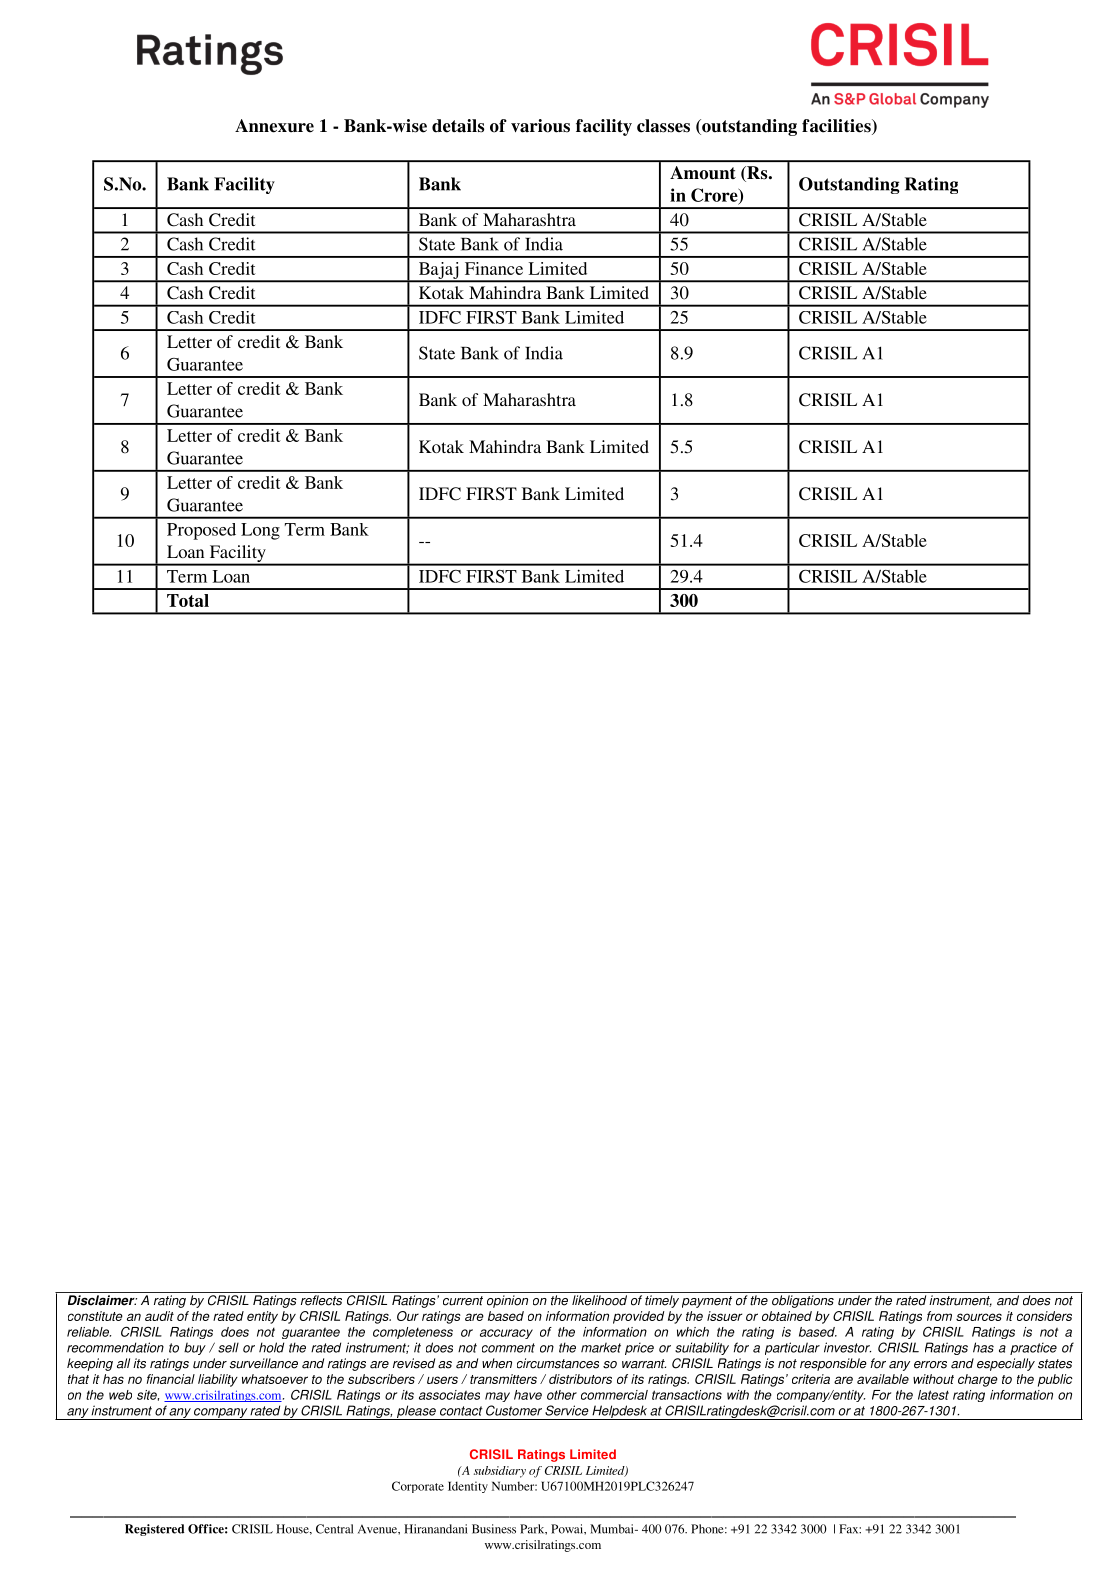 Image resolution: width=1117 pixels, height=1580 pixels. I want to click on various, so click(540, 126).
